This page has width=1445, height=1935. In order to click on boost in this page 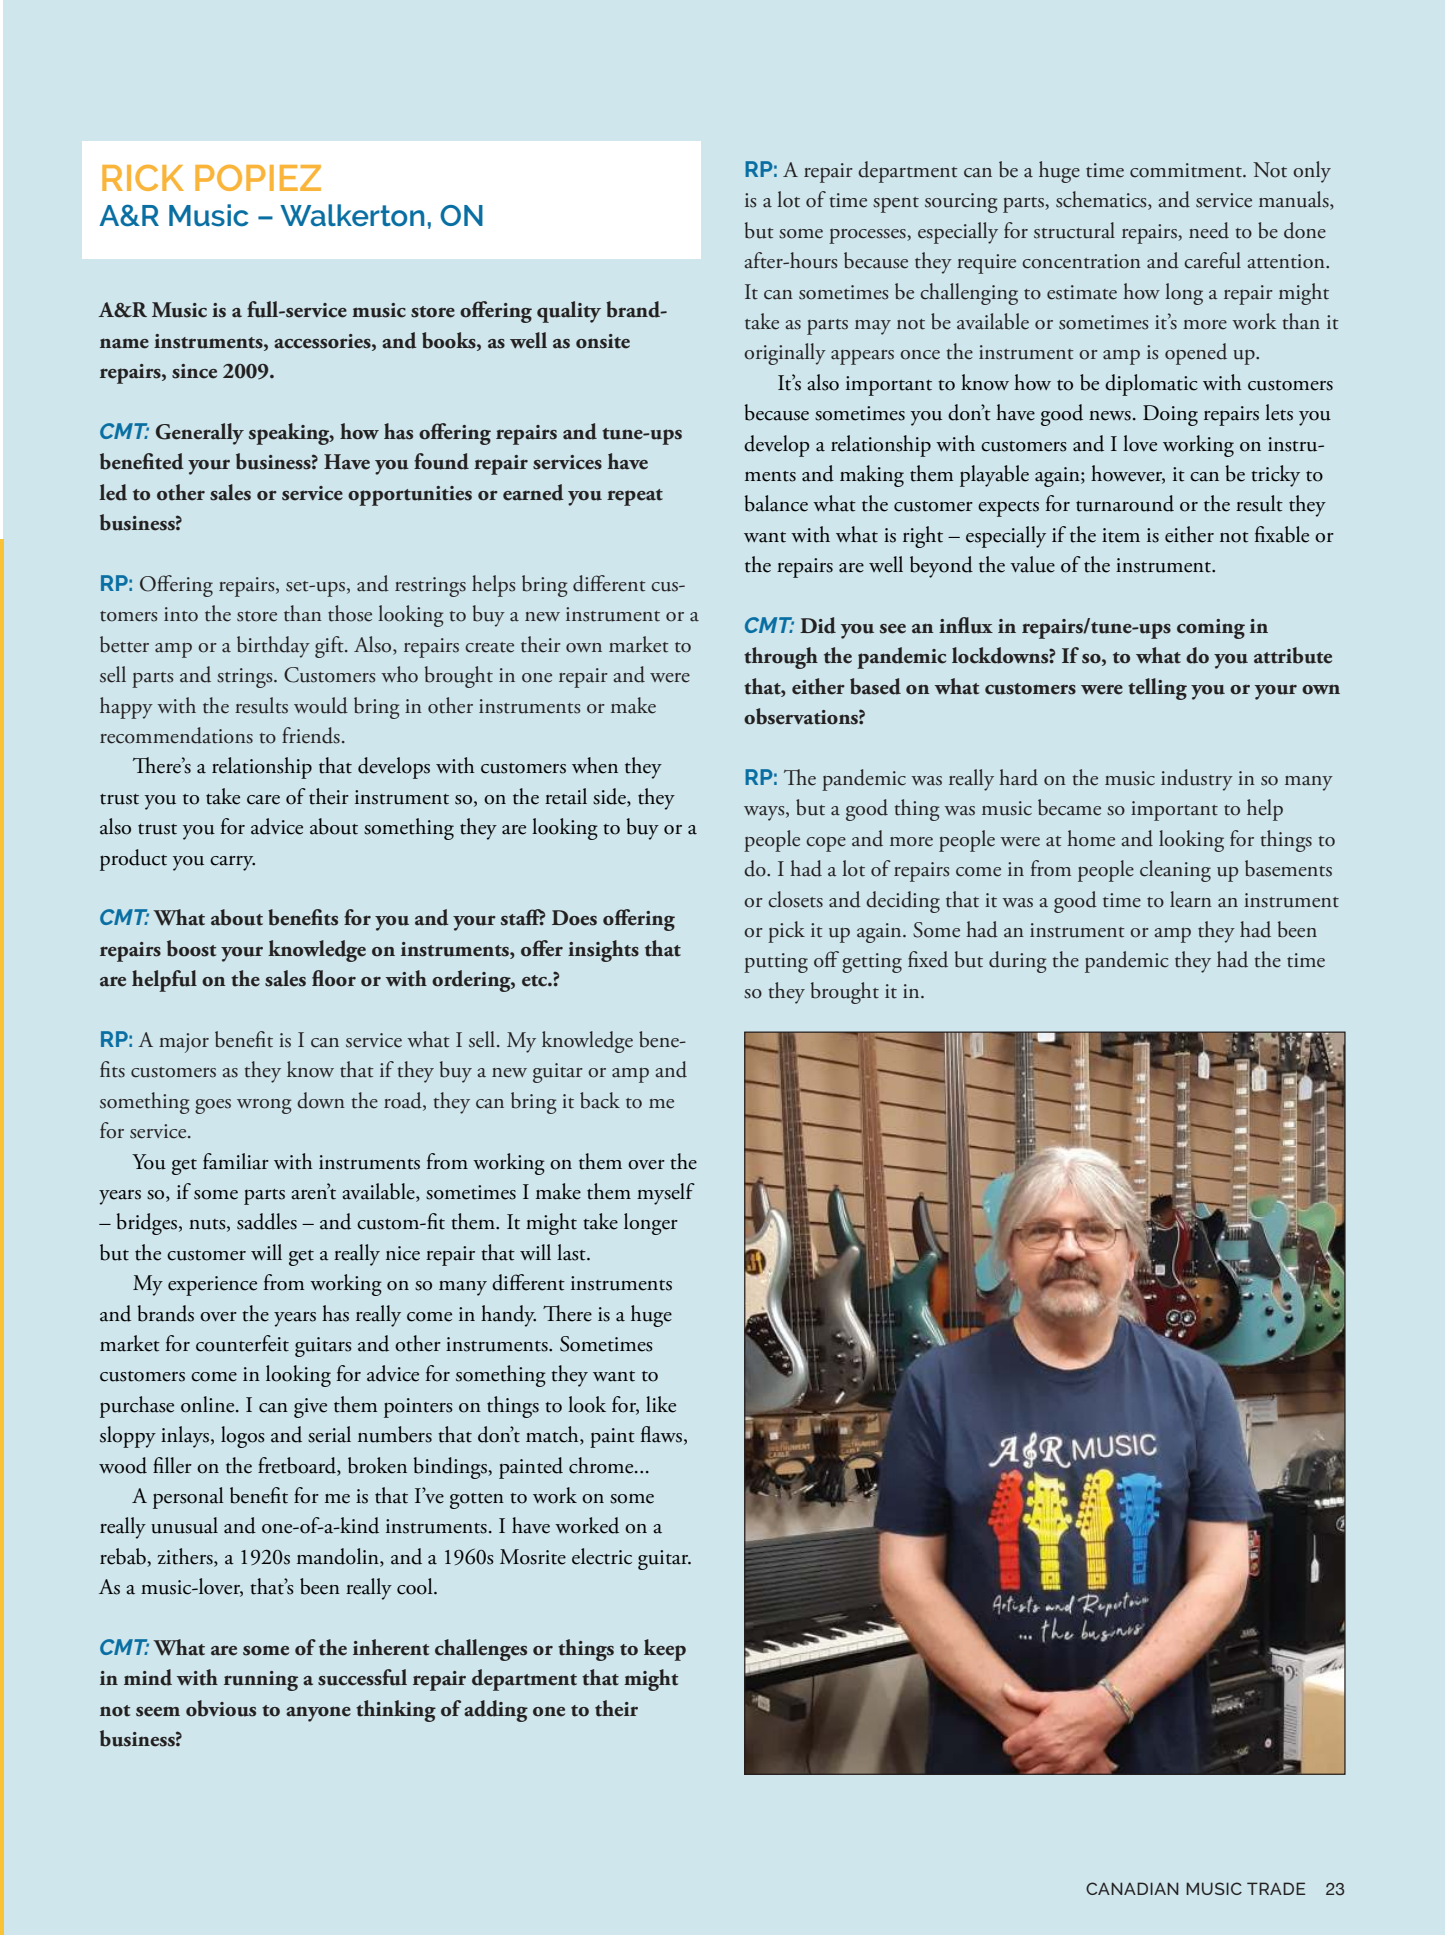, I will do `click(191, 948)`.
